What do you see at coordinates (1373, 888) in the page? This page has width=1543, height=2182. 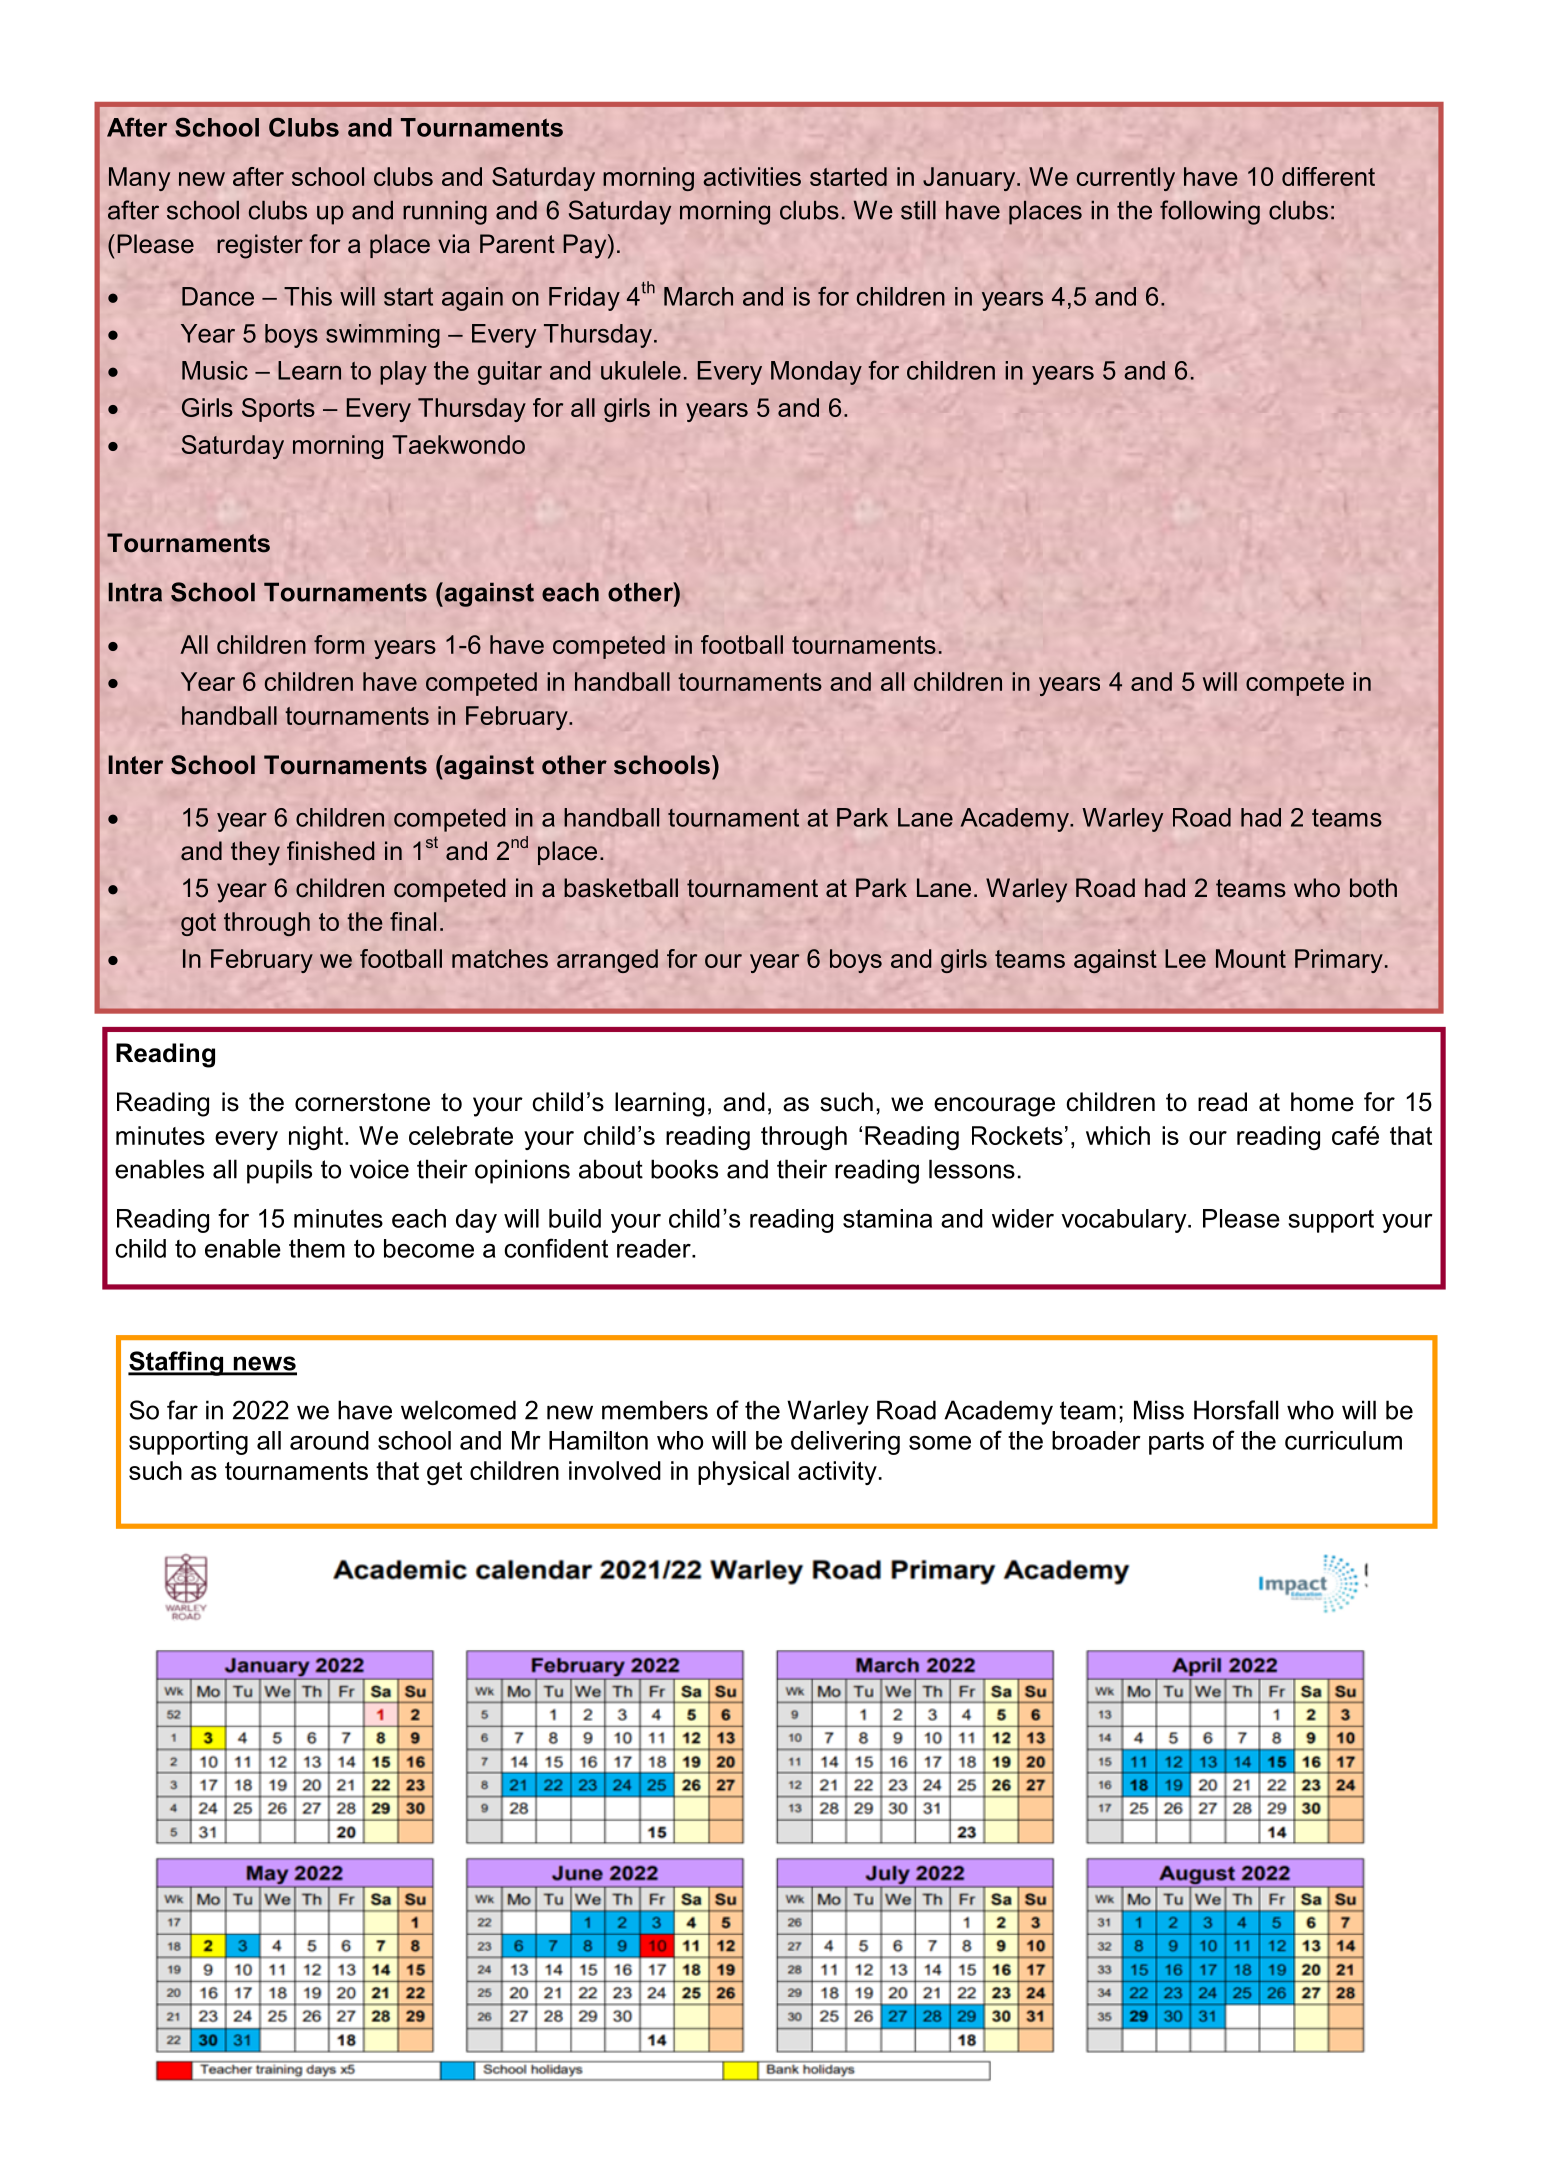 I see `both` at bounding box center [1373, 888].
